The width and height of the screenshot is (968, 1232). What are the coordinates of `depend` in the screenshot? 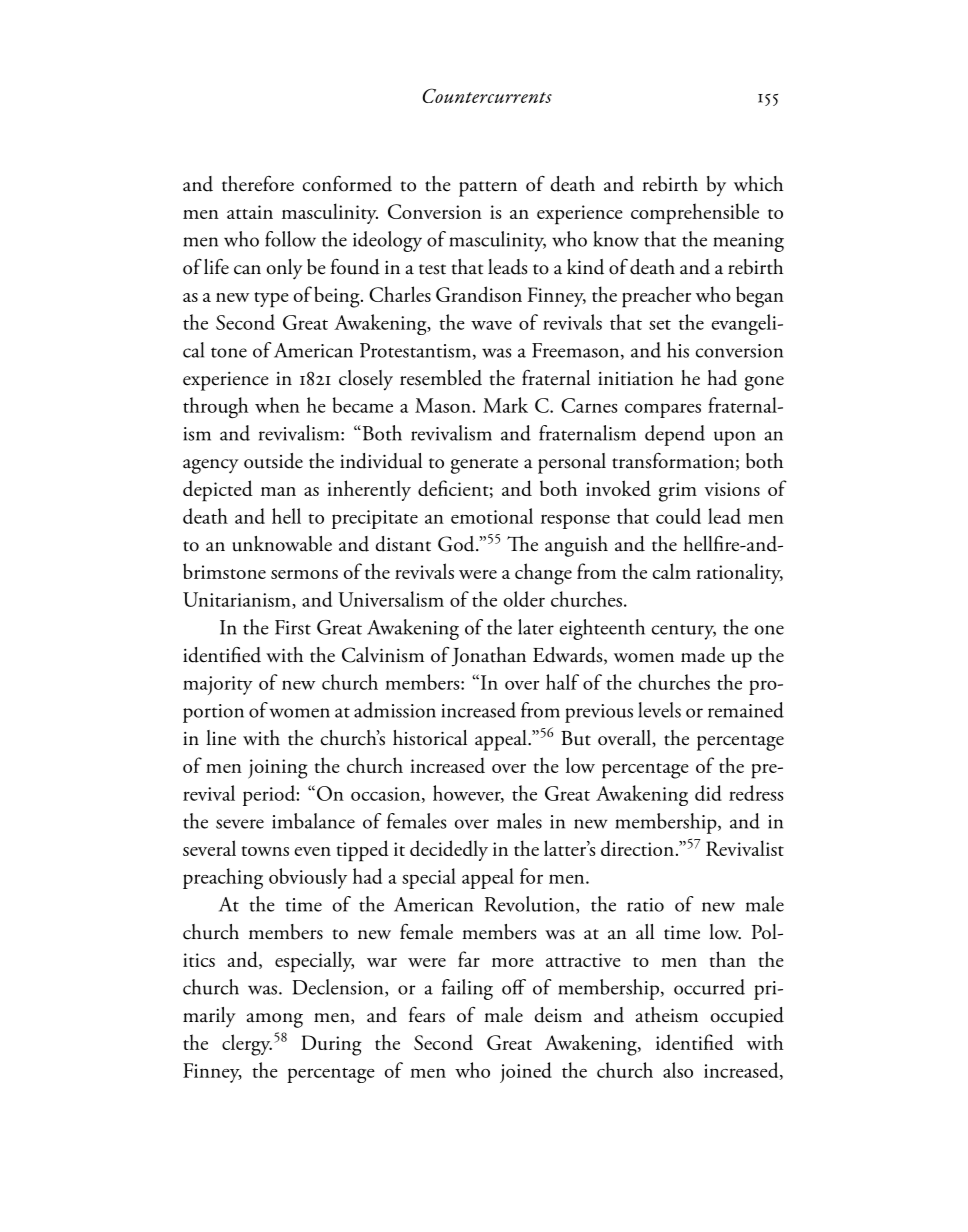 It's located at (675, 435).
